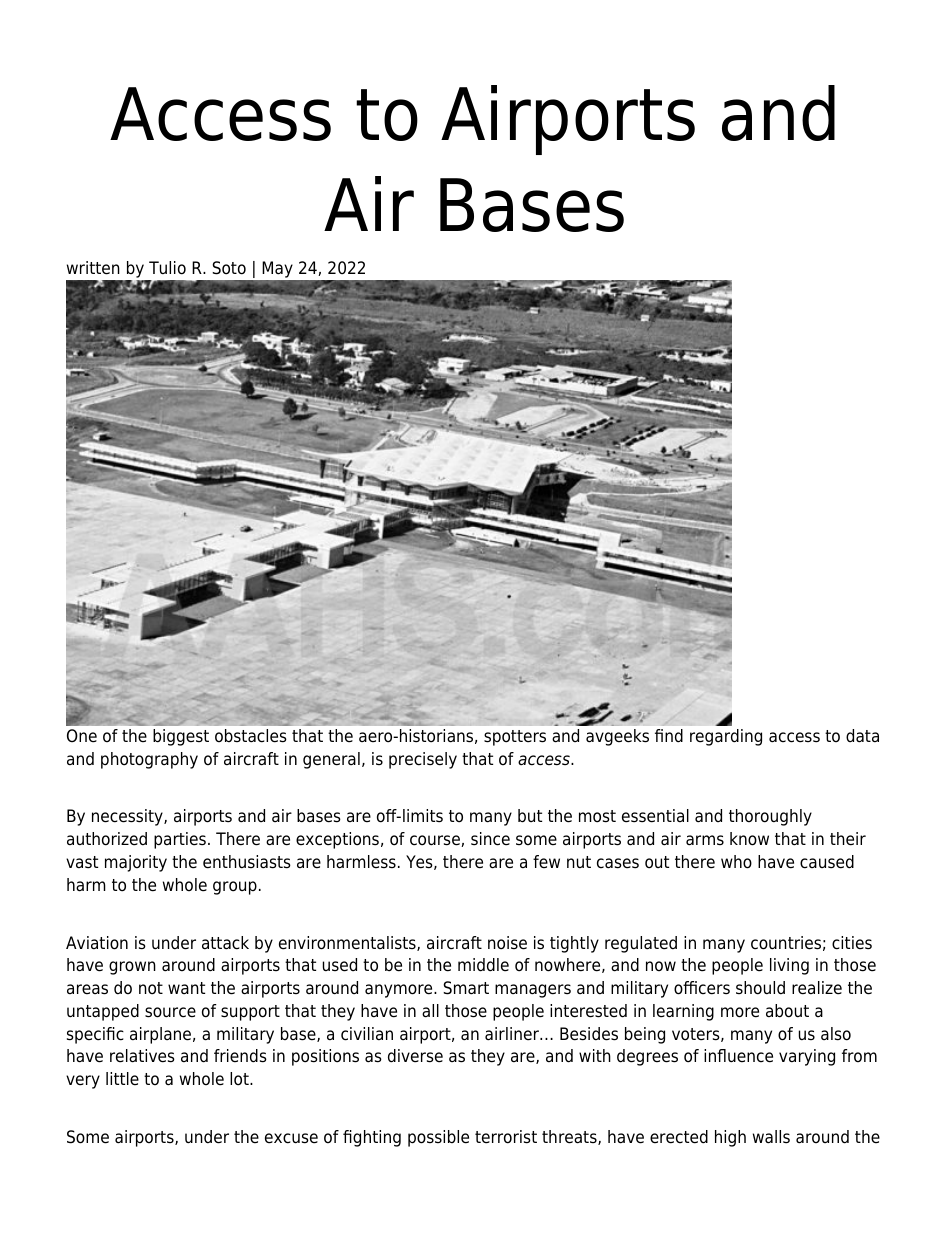  What do you see at coordinates (770, 817) in the screenshot?
I see `thoroughly` at bounding box center [770, 817].
